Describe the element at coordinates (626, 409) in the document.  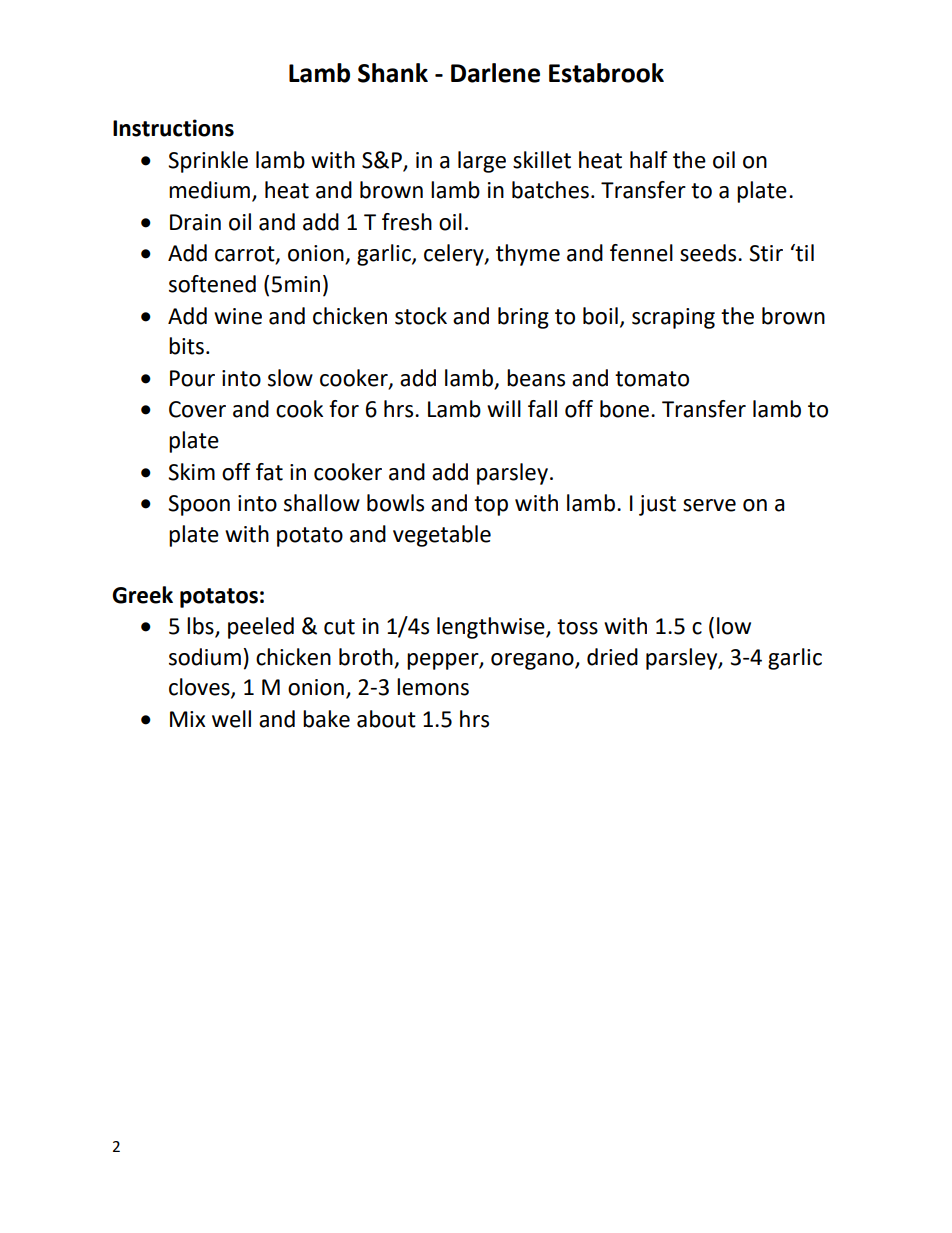
I see `bone` at that location.
